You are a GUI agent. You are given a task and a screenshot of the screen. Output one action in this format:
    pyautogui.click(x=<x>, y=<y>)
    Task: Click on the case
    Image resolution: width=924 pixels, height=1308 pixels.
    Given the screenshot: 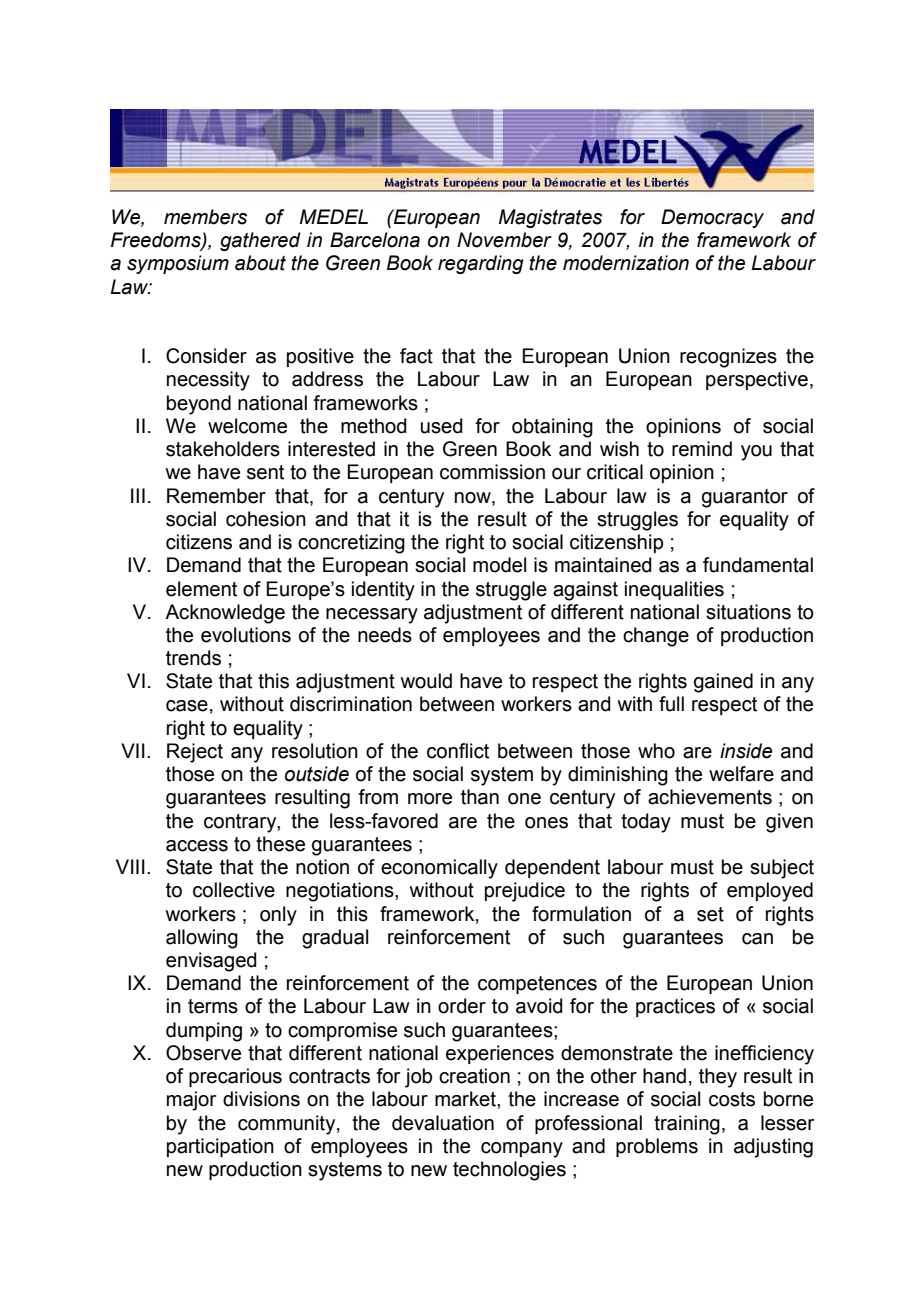 What is the action you would take?
    pyautogui.click(x=187, y=706)
